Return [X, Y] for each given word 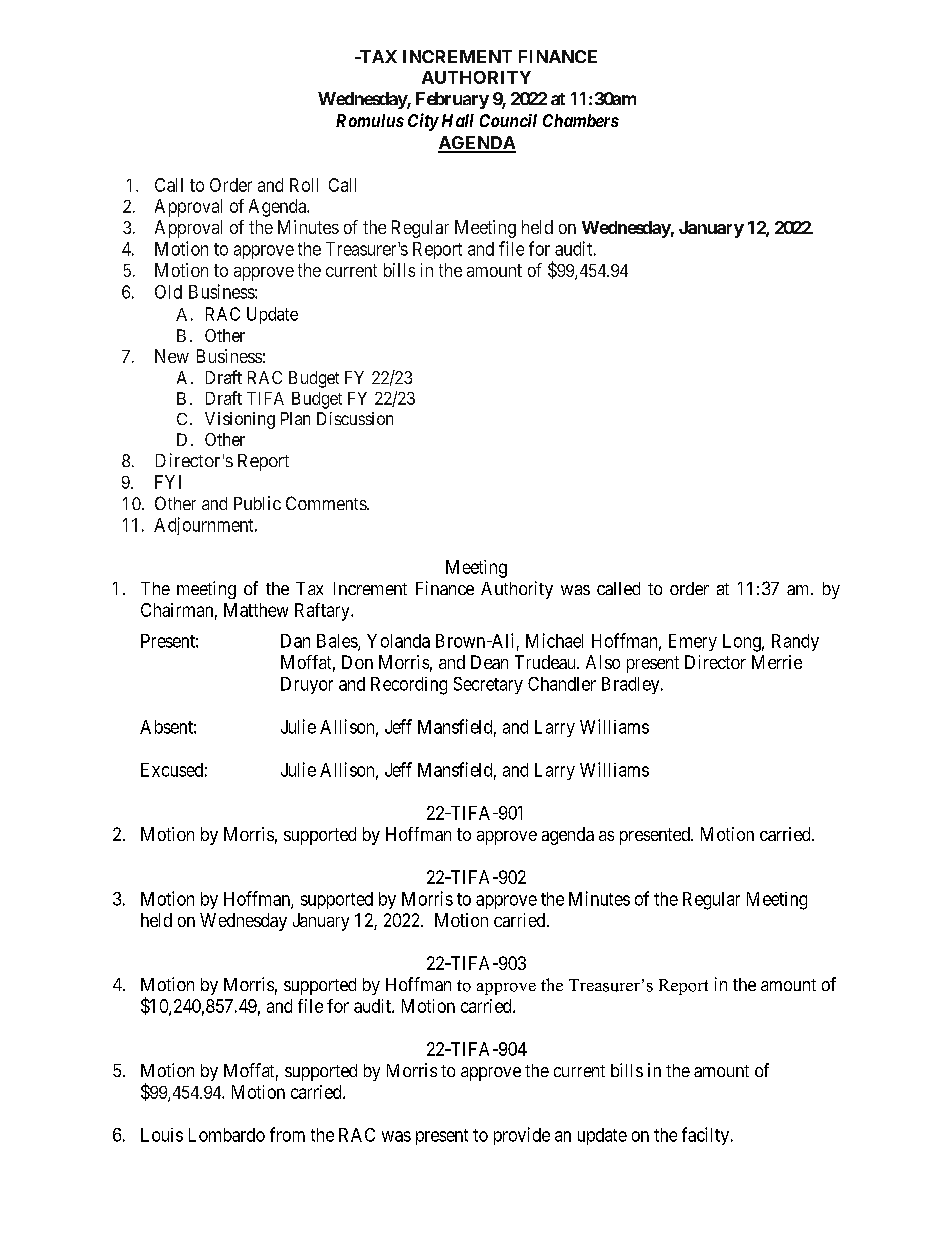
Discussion [355, 418]
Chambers [581, 120]
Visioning [240, 420]
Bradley [632, 685]
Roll [304, 185]
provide [522, 1136]
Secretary [488, 685]
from [287, 1134]
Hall [458, 120]
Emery [693, 642]
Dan [295, 641]
